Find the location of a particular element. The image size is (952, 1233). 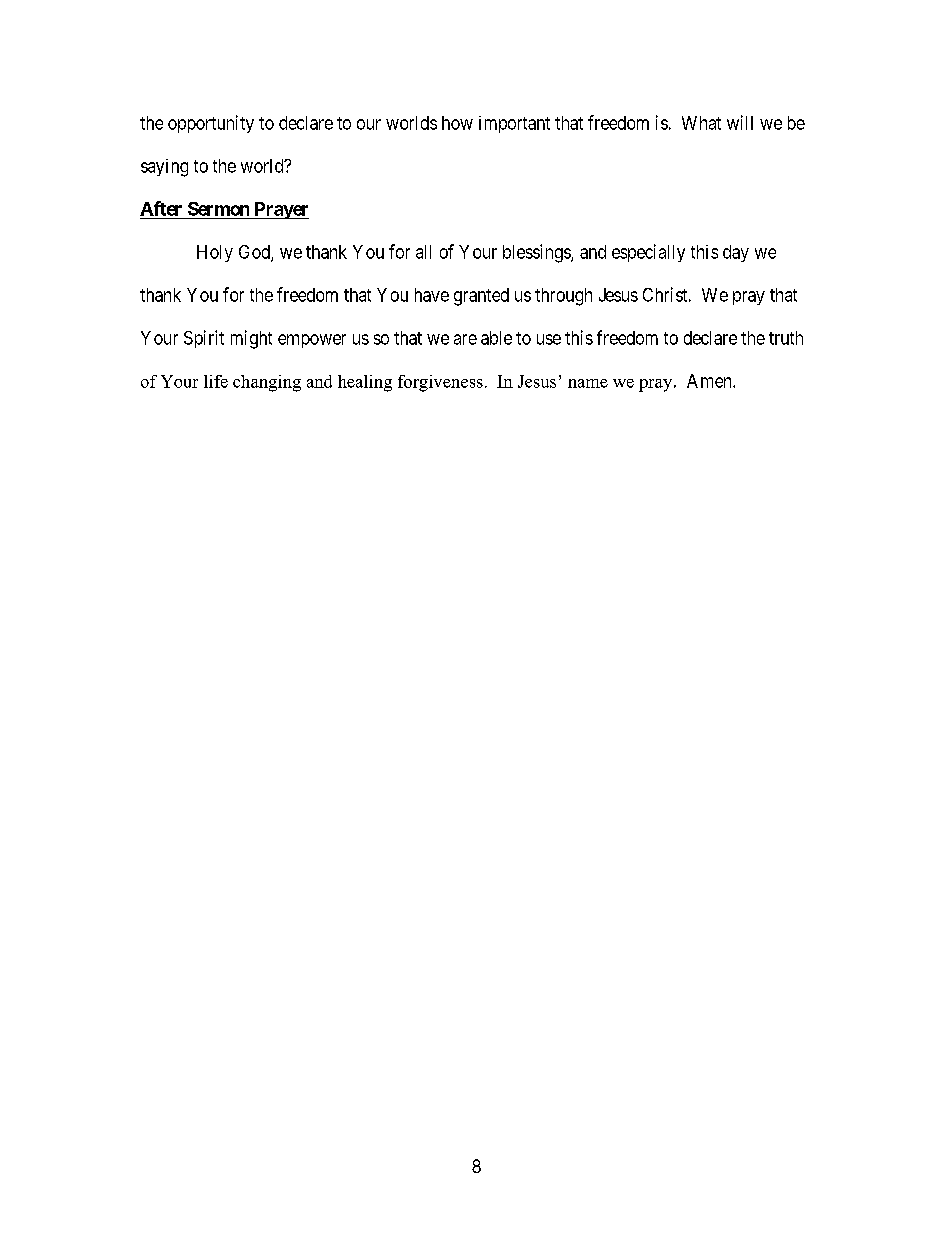

how is located at coordinates (457, 123).
